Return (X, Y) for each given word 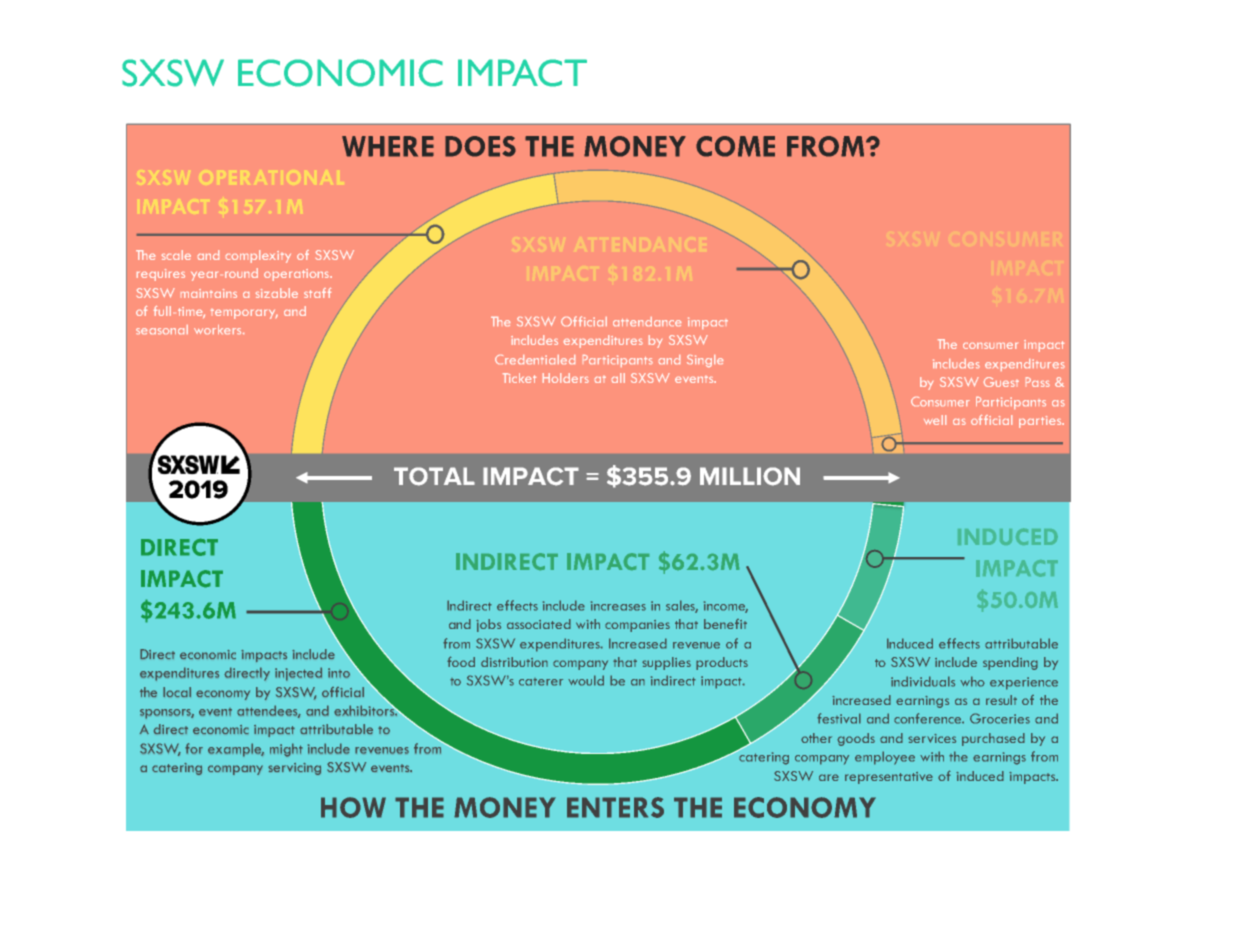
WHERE (388, 146)
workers (219, 329)
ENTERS (615, 807)
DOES (480, 146)
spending (1010, 663)
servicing (294, 769)
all (618, 378)
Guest (1001, 382)
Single (705, 361)
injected (298, 674)
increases (618, 606)
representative (889, 778)
